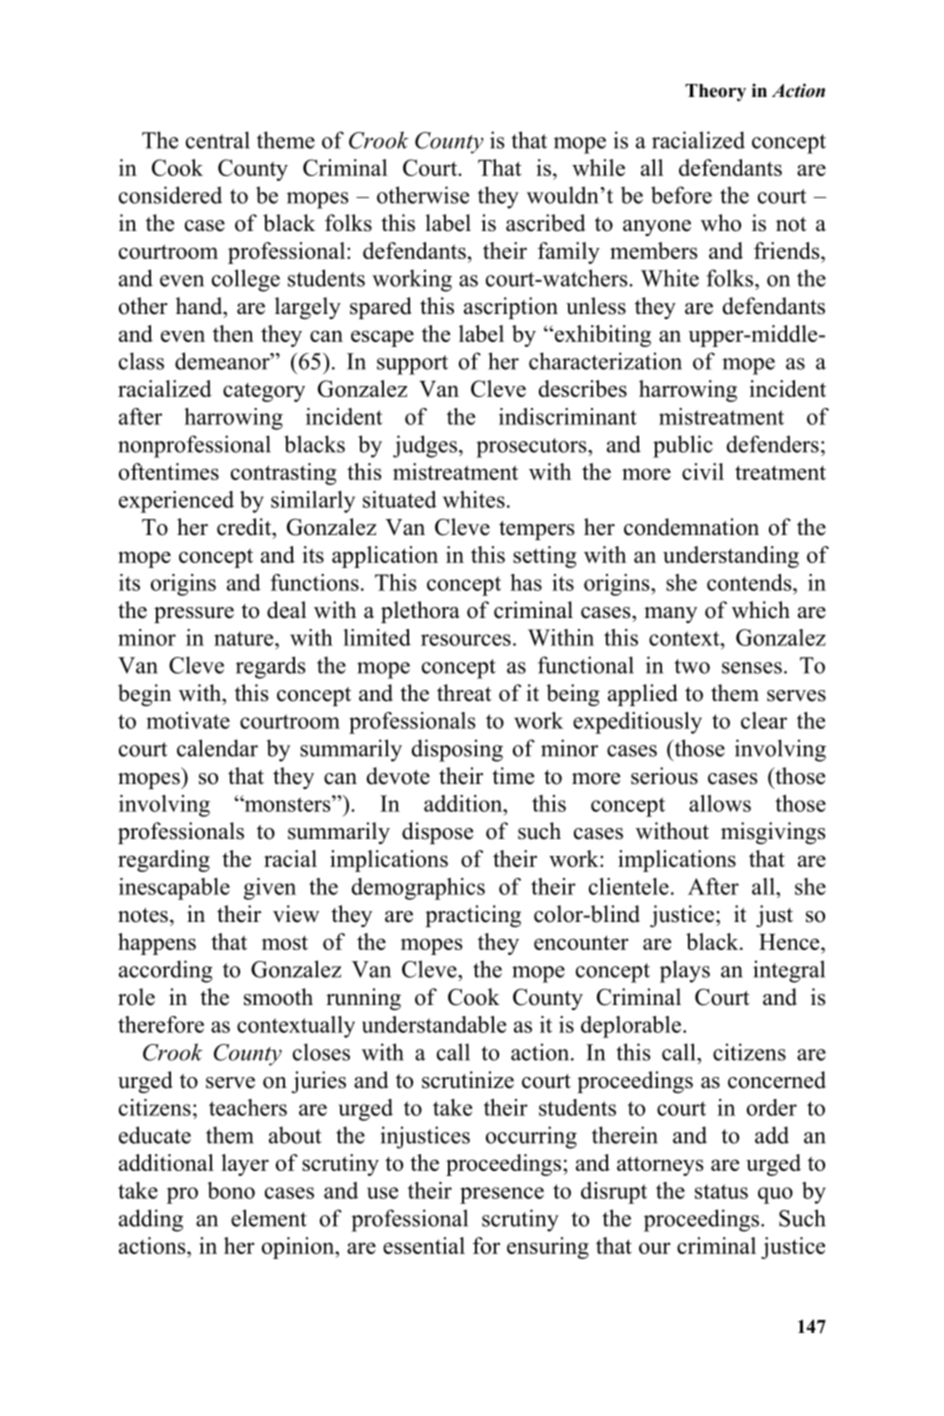 The height and width of the image is (1416, 944). I want to click on has, so click(526, 582).
